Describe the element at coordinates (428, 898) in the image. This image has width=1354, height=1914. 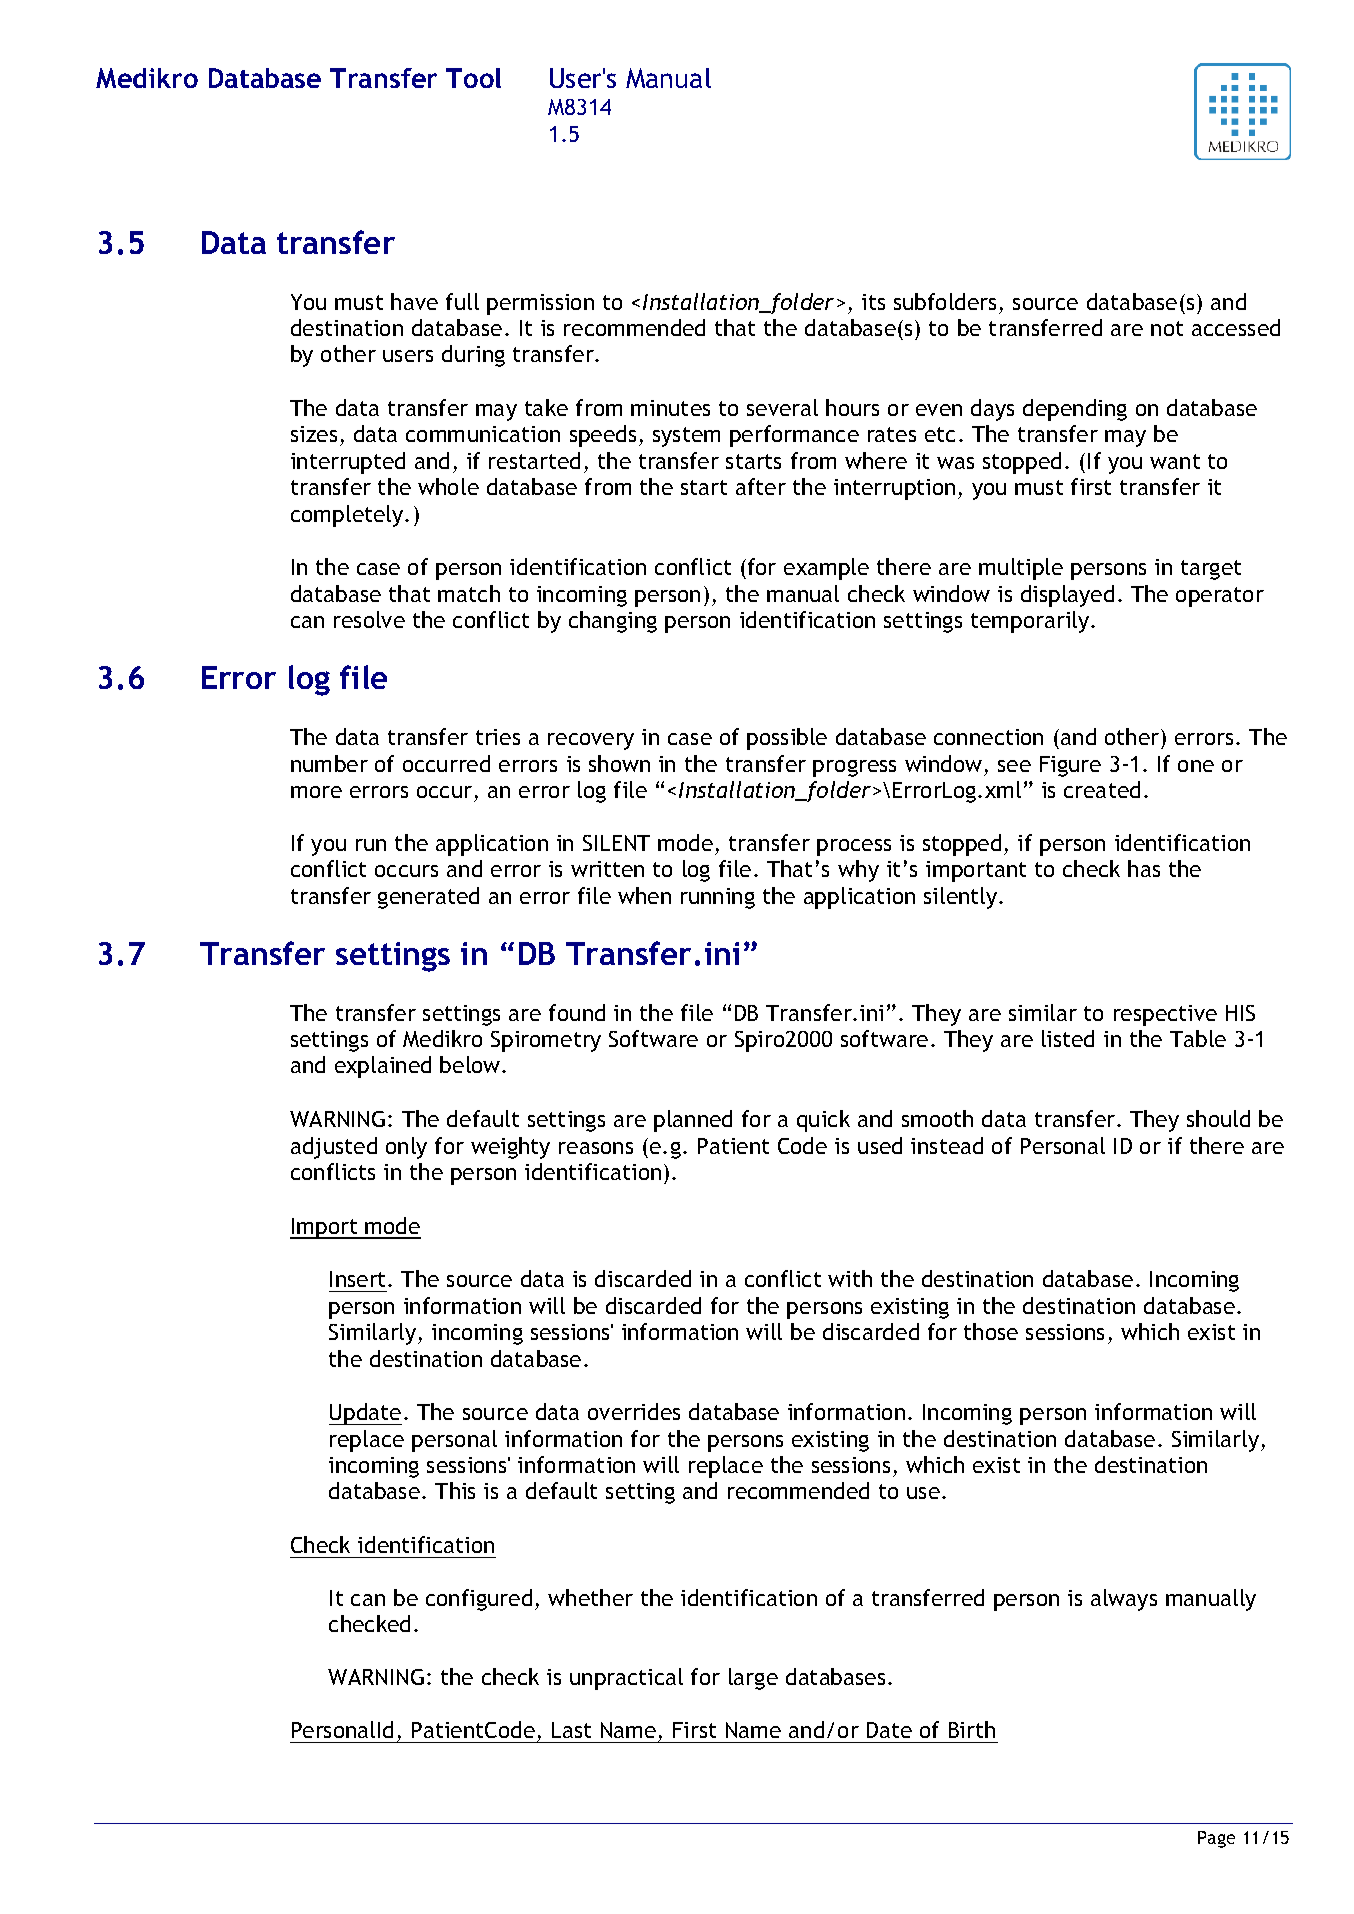
I see `generated` at that location.
